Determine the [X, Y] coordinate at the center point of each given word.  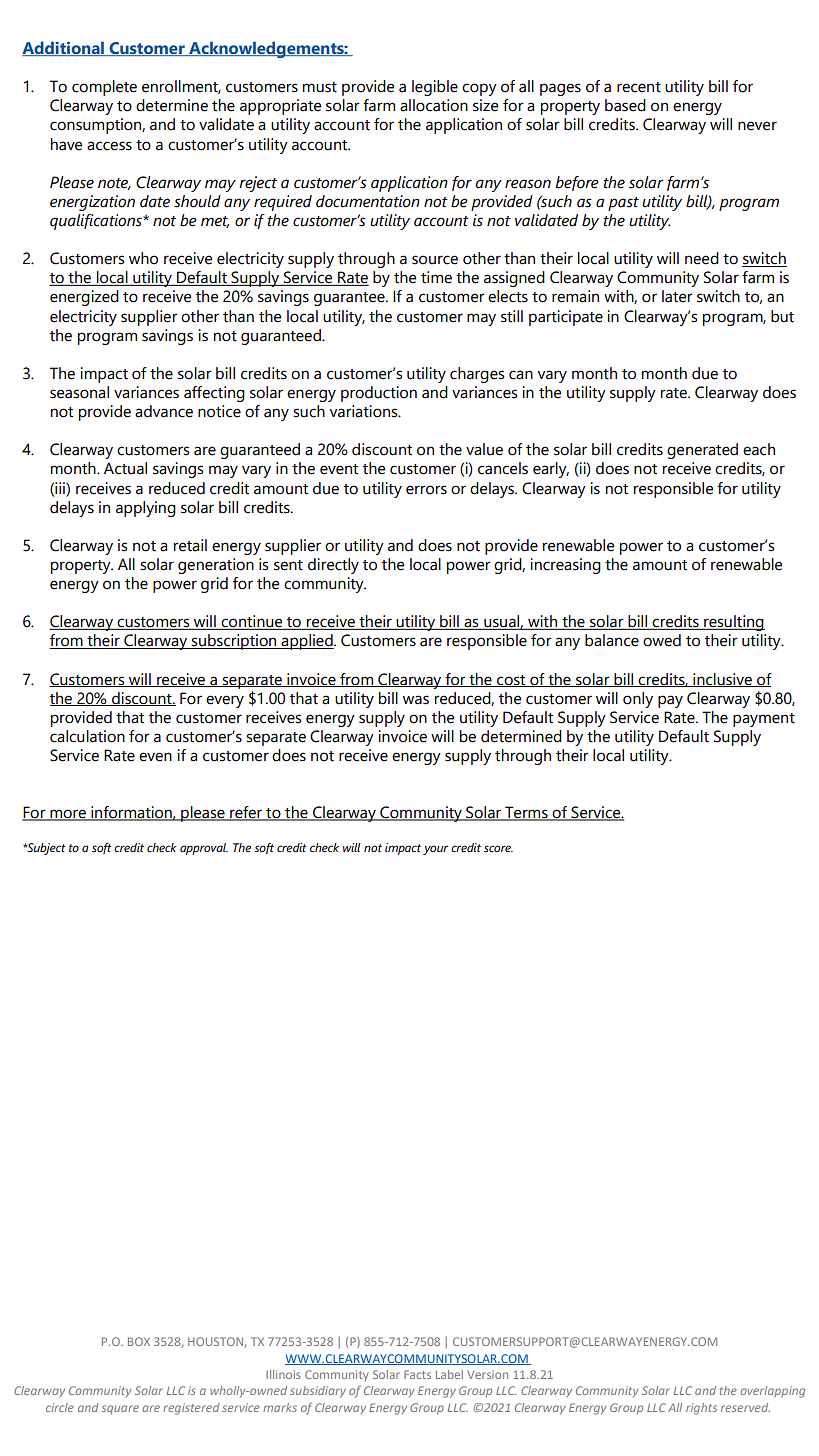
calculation [87, 736]
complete [104, 88]
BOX [139, 1341]
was [416, 700]
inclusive [722, 680]
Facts [417, 1374]
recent [639, 87]
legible [435, 88]
